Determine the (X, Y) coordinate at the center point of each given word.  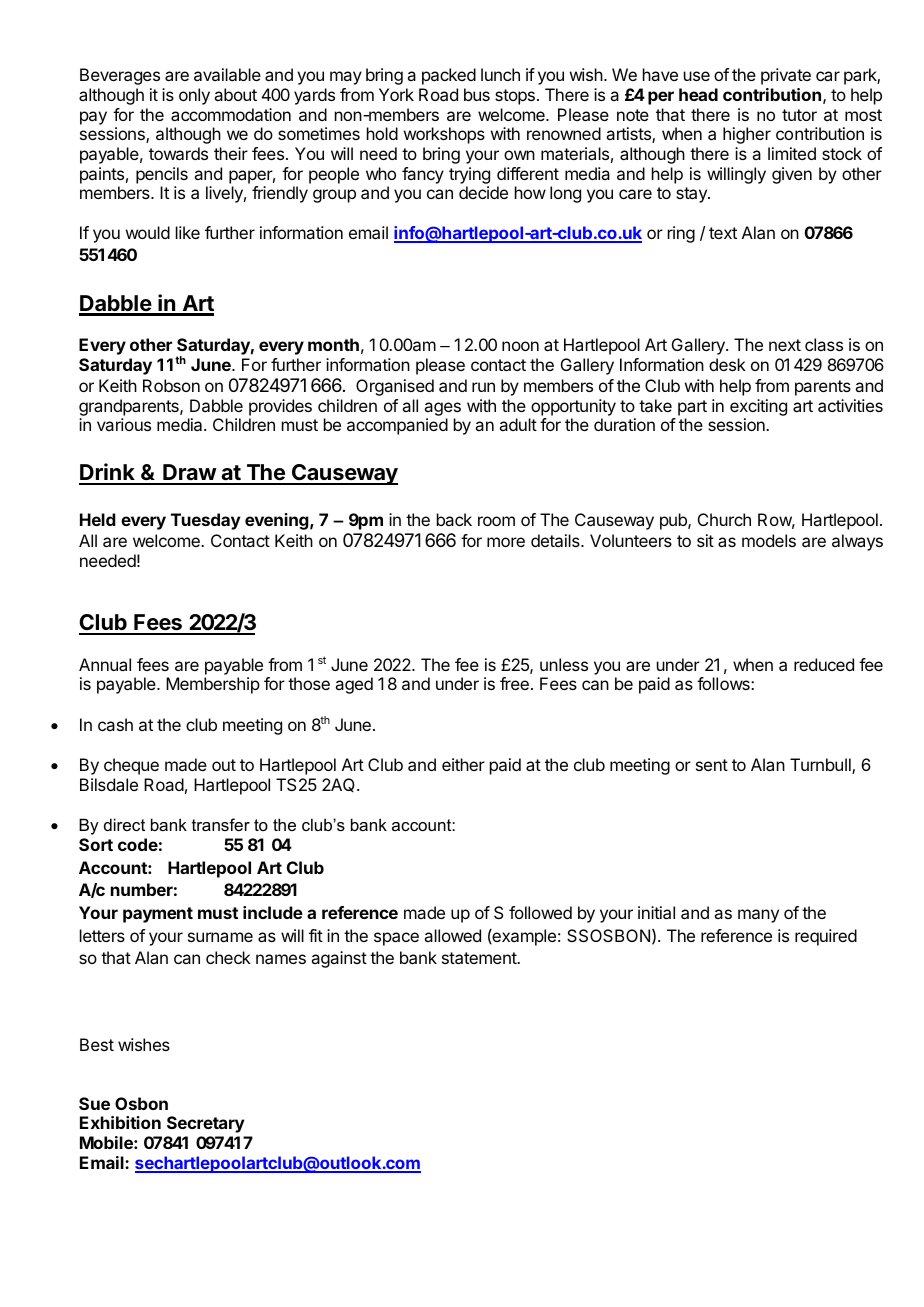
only (194, 96)
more (506, 542)
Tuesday (206, 521)
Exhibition (120, 1122)
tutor (799, 115)
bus (477, 94)
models (769, 540)
